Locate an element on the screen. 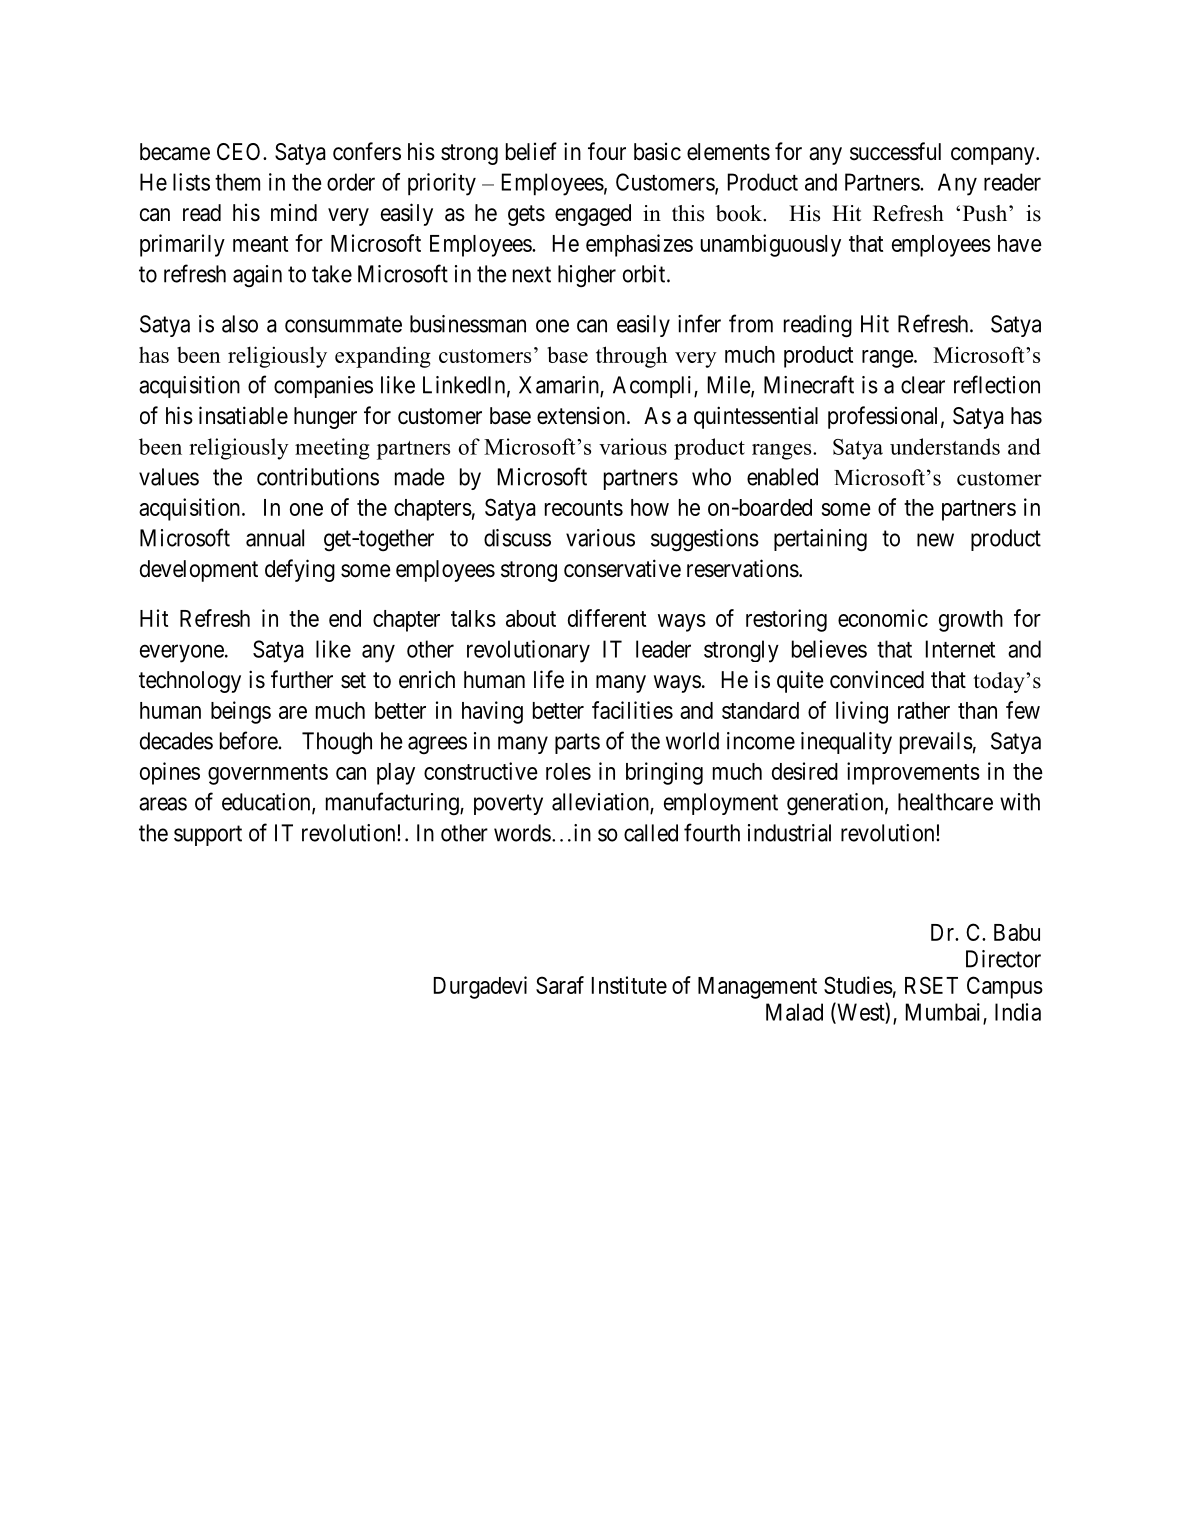 The width and height of the screenshot is (1180, 1527). them is located at coordinates (237, 182).
